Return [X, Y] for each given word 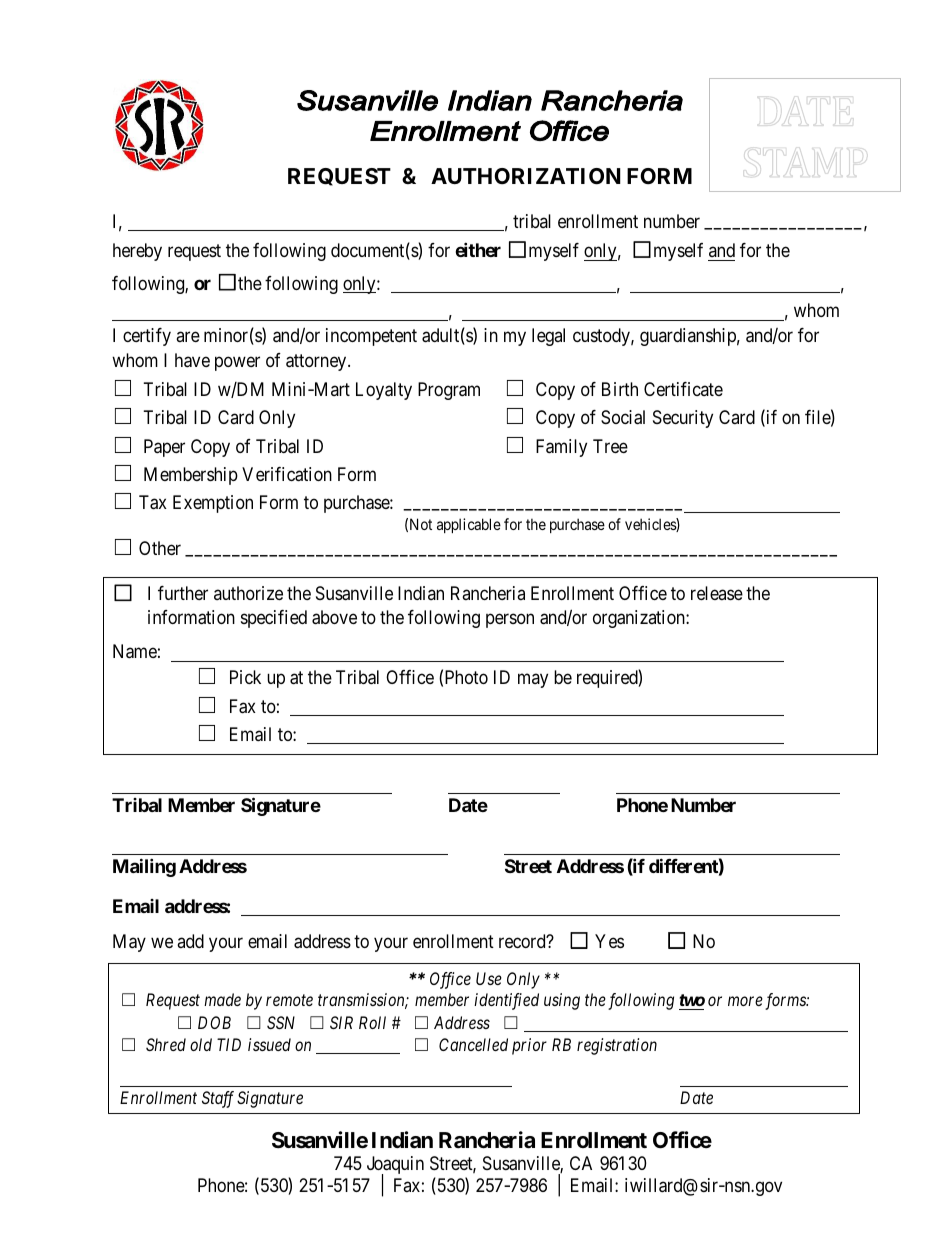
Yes [609, 941]
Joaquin [395, 1166]
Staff [218, 1099]
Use [489, 978]
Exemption [213, 504]
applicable [469, 525]
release [717, 593]
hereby [137, 252]
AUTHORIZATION [526, 176]
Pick [245, 677]
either [478, 249]
